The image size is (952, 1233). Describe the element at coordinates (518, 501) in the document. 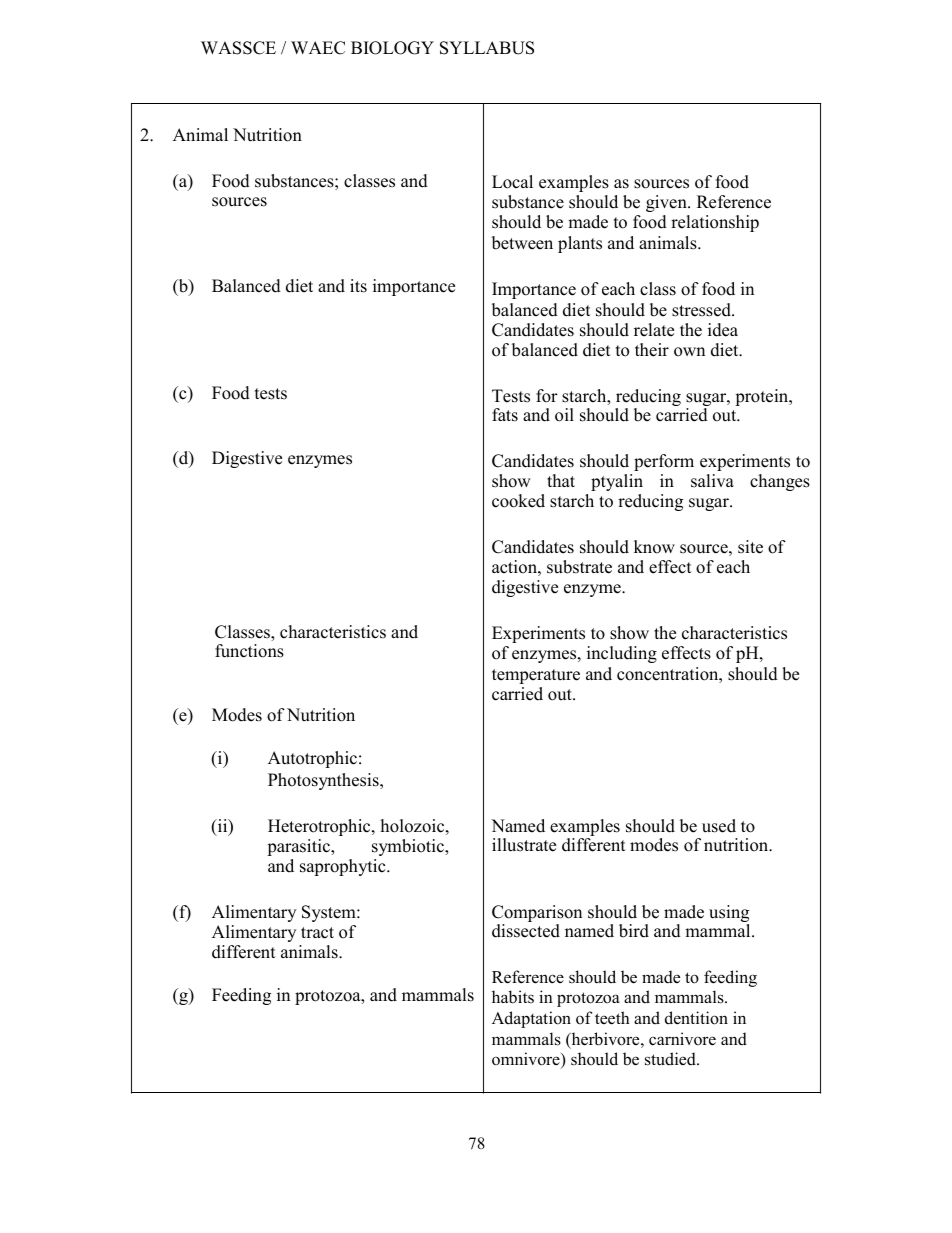

I see `cooked` at that location.
